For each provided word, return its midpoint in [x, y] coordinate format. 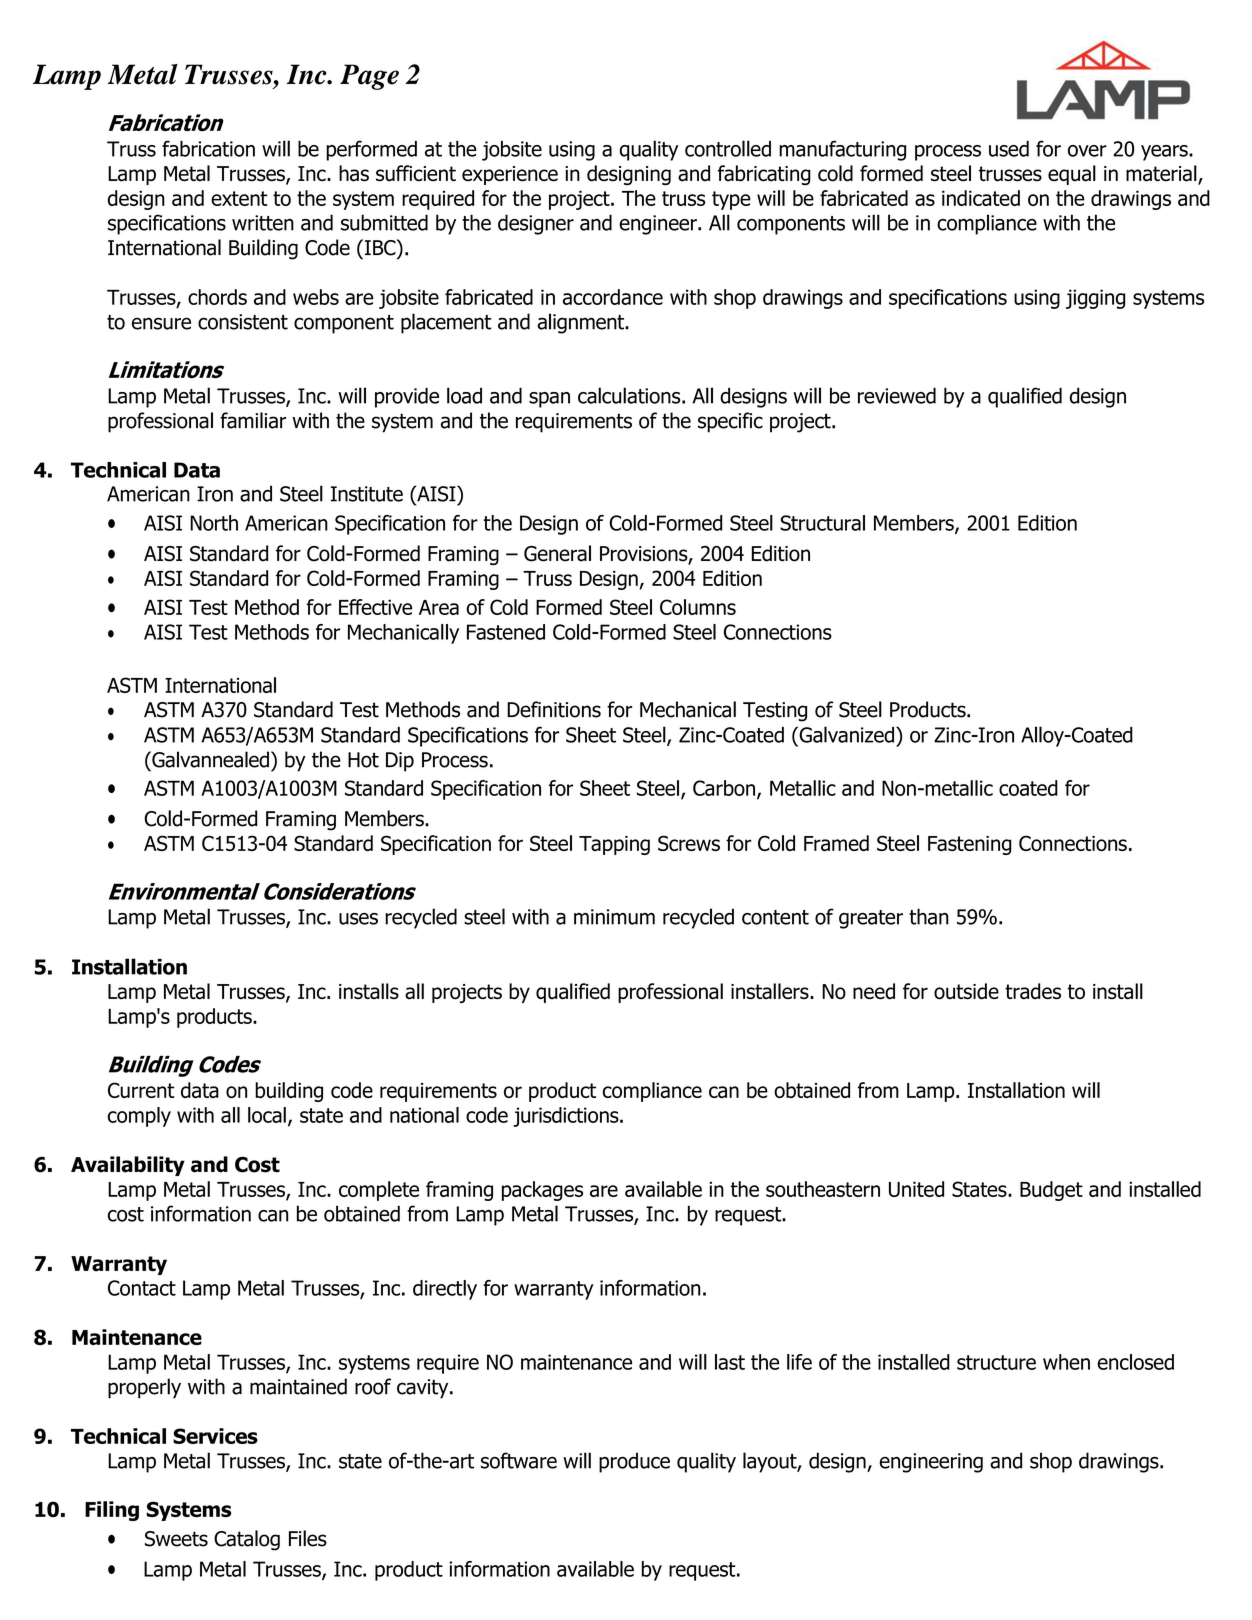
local [267, 1115]
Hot [363, 760]
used [1009, 149]
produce [634, 1462]
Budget [1051, 1191]
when [1066, 1362]
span [549, 400]
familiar [253, 420]
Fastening [970, 845]
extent [239, 198]
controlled [728, 148]
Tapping [614, 845]
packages [542, 1191]
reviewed [897, 395]
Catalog [247, 1540]
